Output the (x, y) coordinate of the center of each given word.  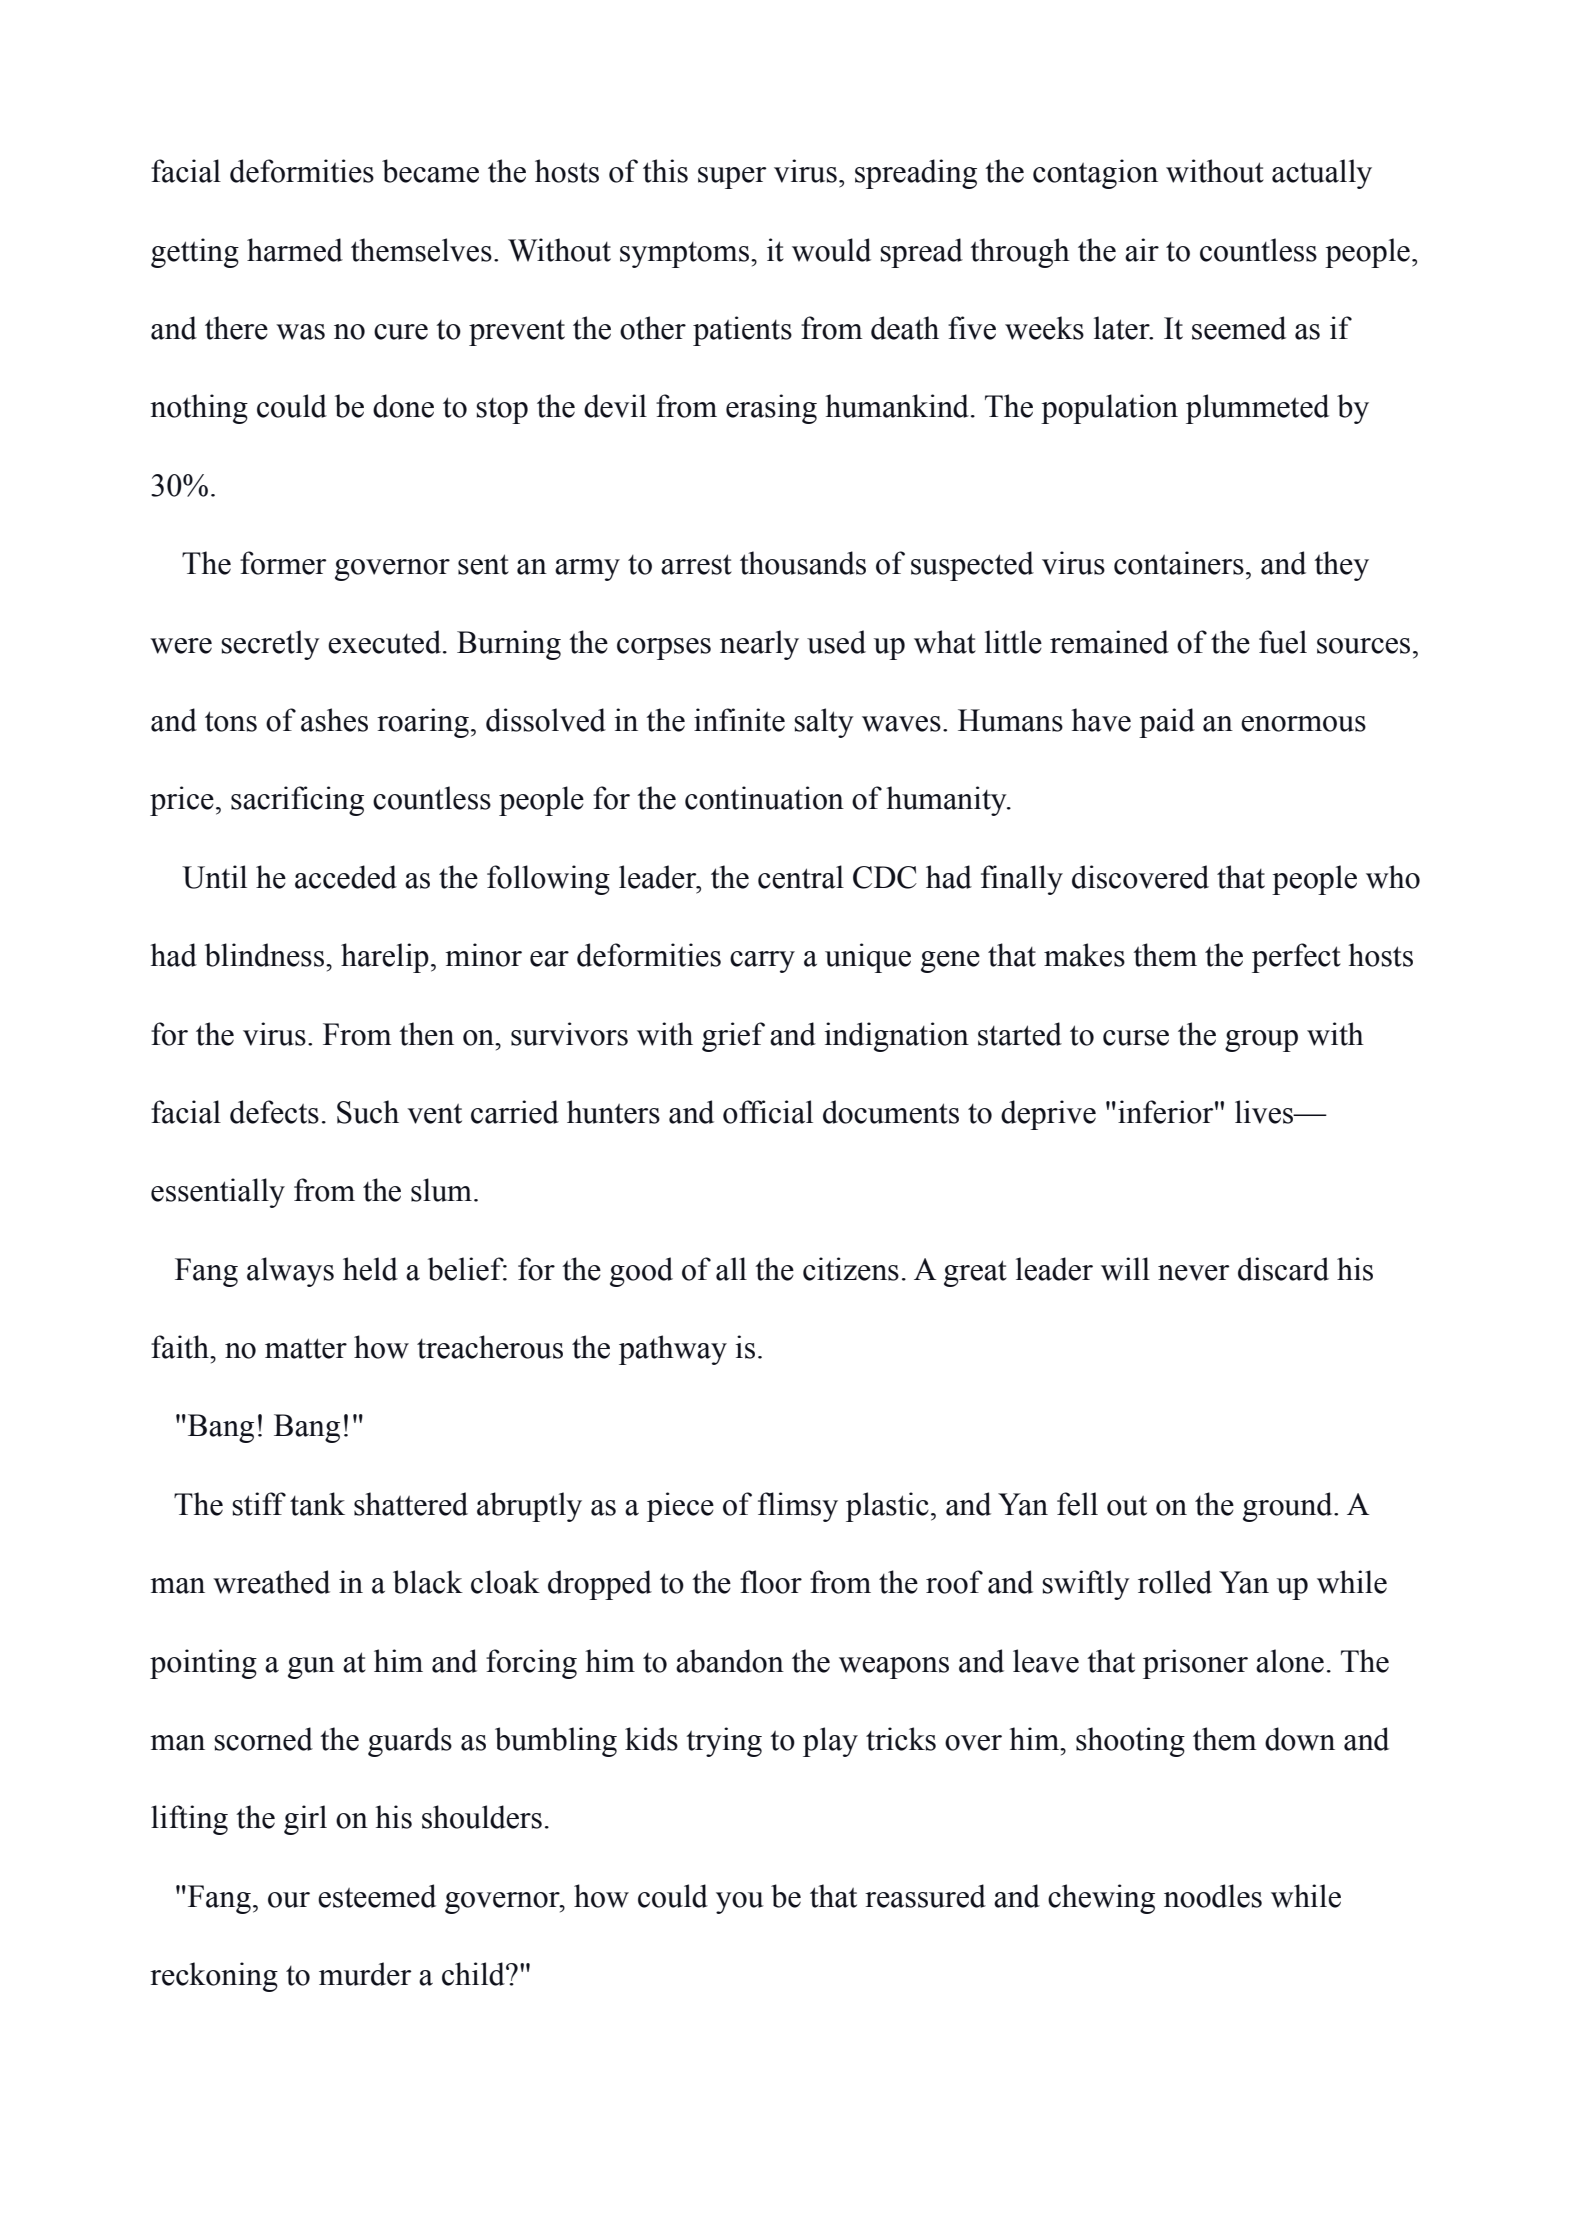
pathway (673, 1350)
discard (1283, 1269)
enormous (1303, 724)
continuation (764, 798)
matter (306, 1348)
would (831, 250)
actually (1322, 174)
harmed (295, 250)
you (740, 1903)
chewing (1101, 1899)
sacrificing (297, 801)
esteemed (377, 1896)
